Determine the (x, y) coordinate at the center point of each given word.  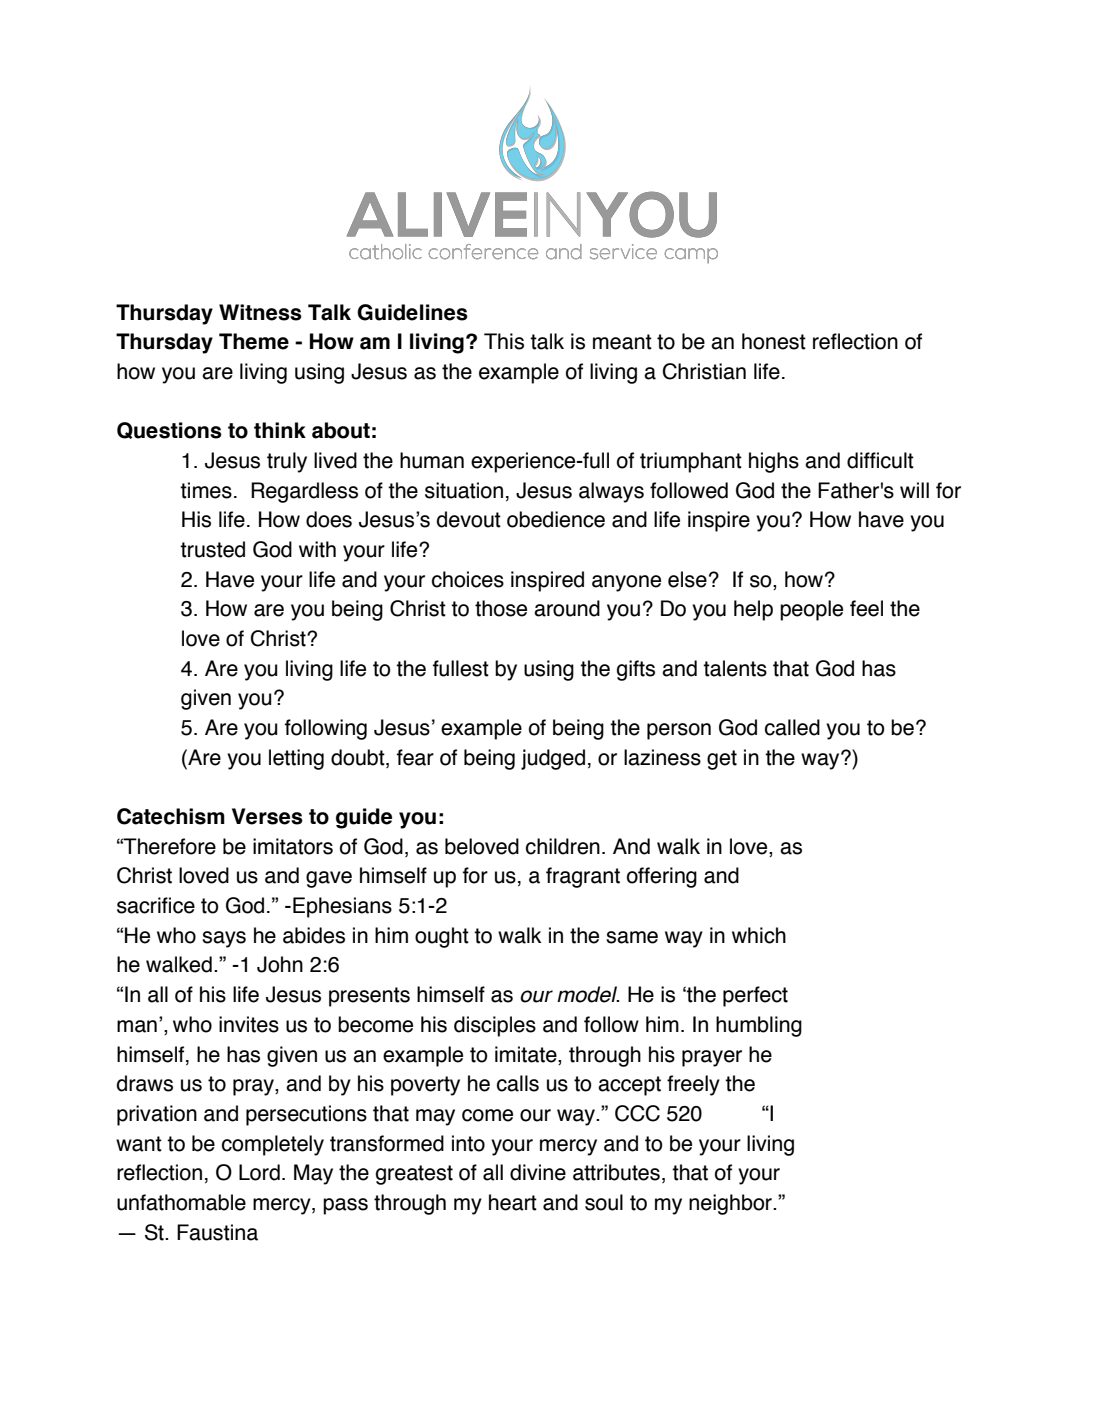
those (501, 608)
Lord (259, 1172)
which (759, 935)
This (504, 341)
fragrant (583, 877)
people (811, 610)
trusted (212, 549)
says (224, 939)
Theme (254, 341)
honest (774, 341)
